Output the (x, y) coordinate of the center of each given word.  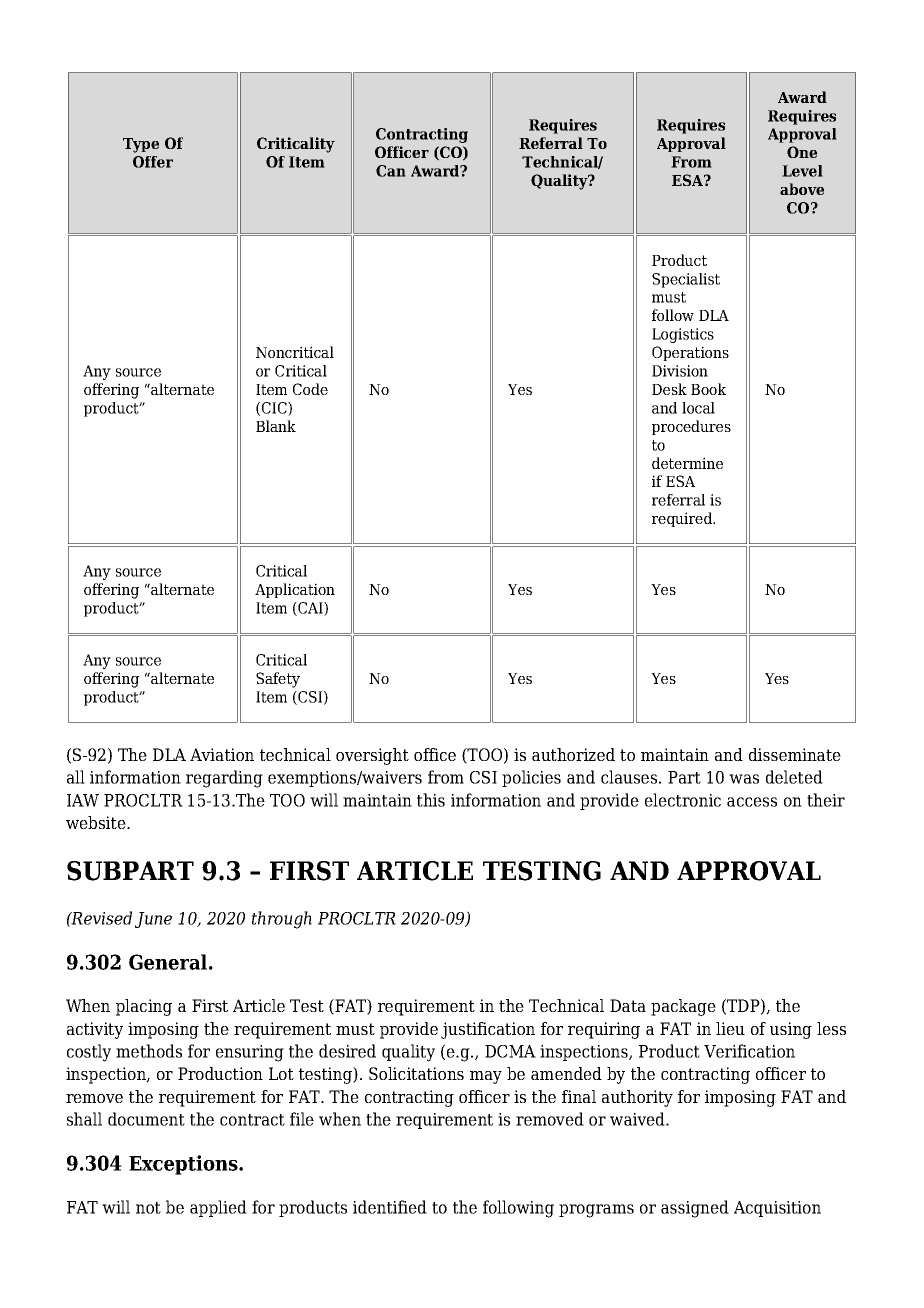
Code (310, 389)
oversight (372, 756)
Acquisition (777, 1209)
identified (390, 1207)
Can (391, 171)
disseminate (795, 754)
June (153, 920)
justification (488, 1030)
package (683, 1007)
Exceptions (184, 1165)
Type (141, 145)
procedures (691, 427)
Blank (276, 426)
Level (802, 171)
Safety (278, 680)
